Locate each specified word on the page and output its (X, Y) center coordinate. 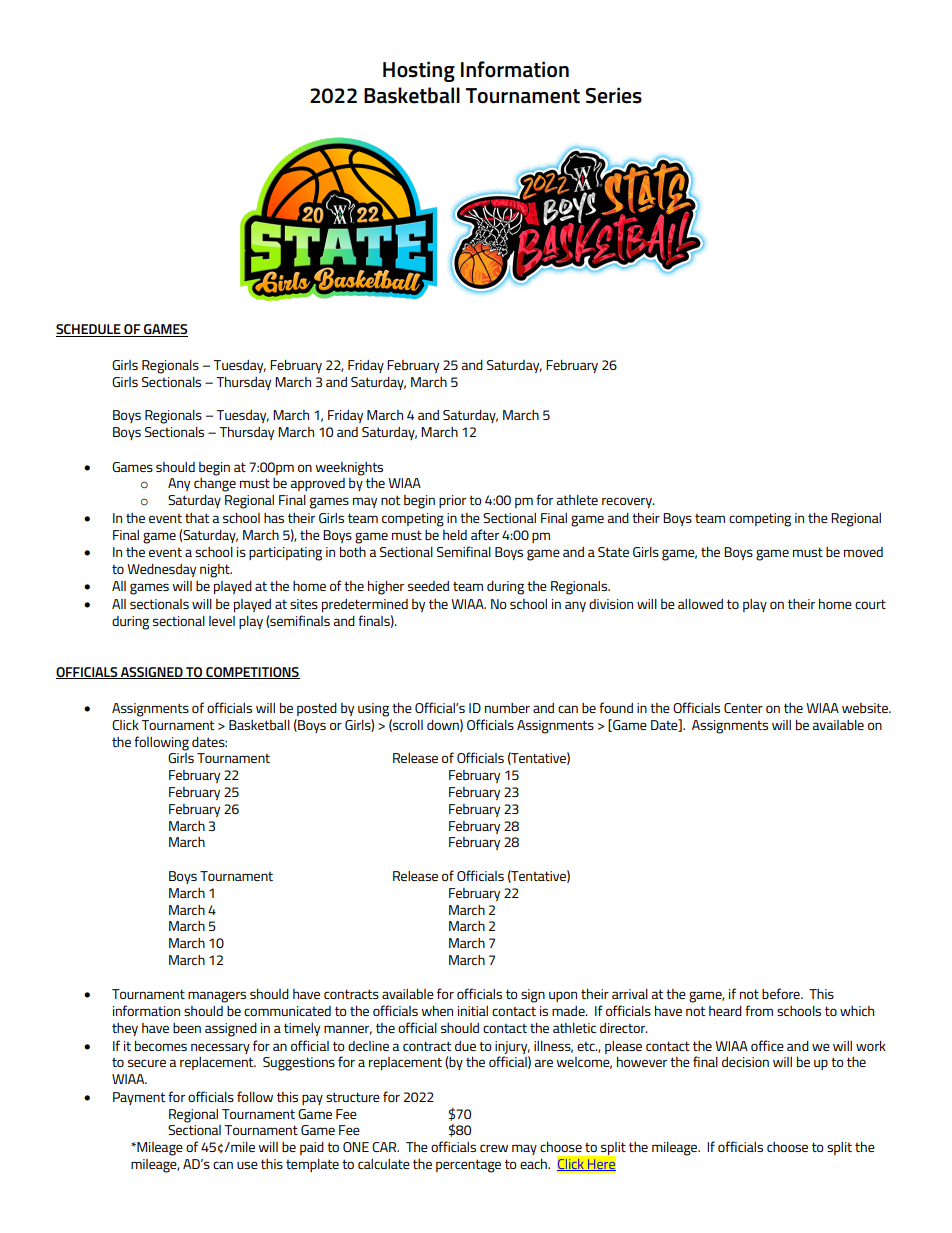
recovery (628, 502)
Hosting (419, 71)
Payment (139, 1098)
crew (494, 1148)
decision (745, 1062)
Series (614, 95)
